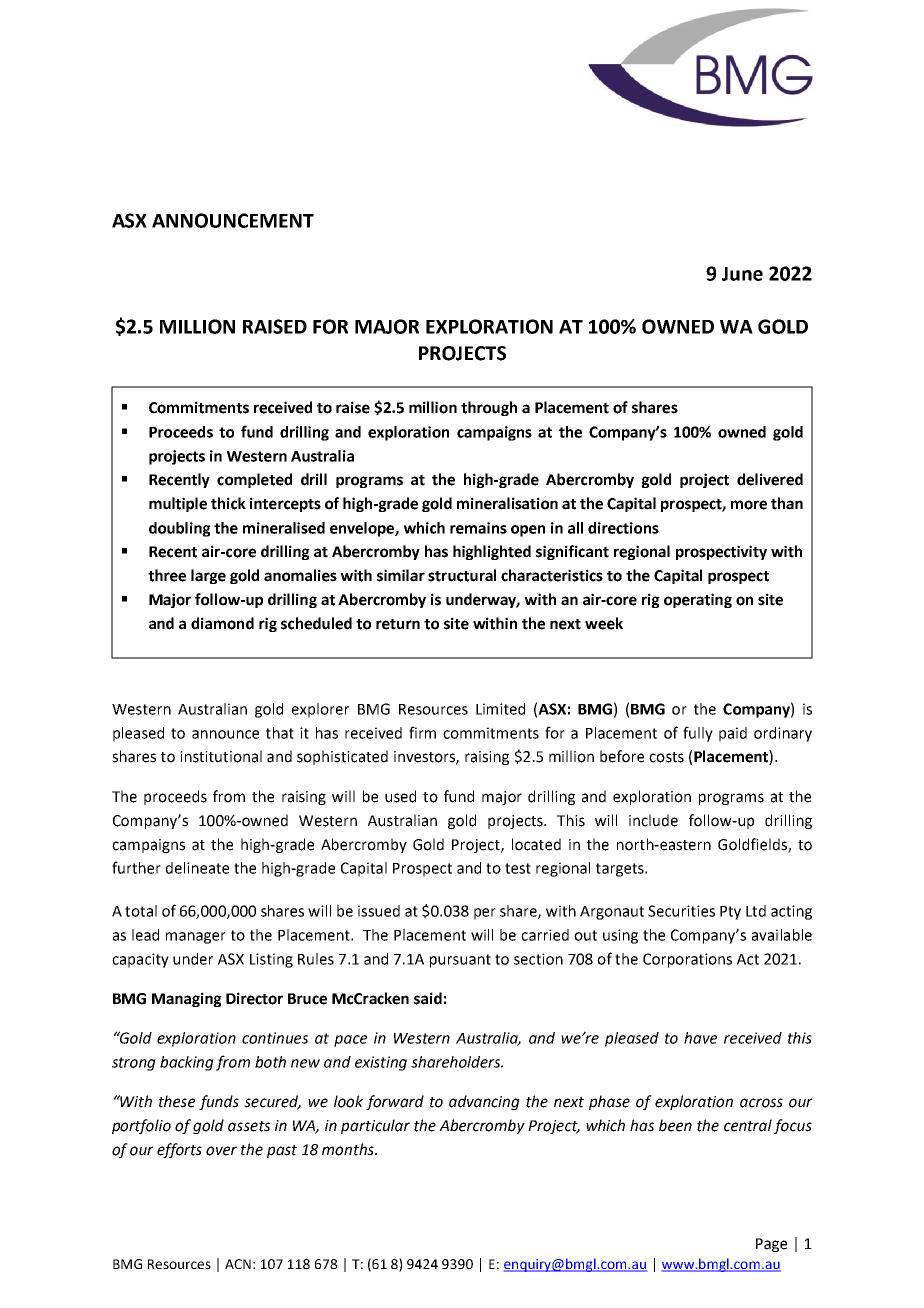  I want to click on fully, so click(698, 734).
